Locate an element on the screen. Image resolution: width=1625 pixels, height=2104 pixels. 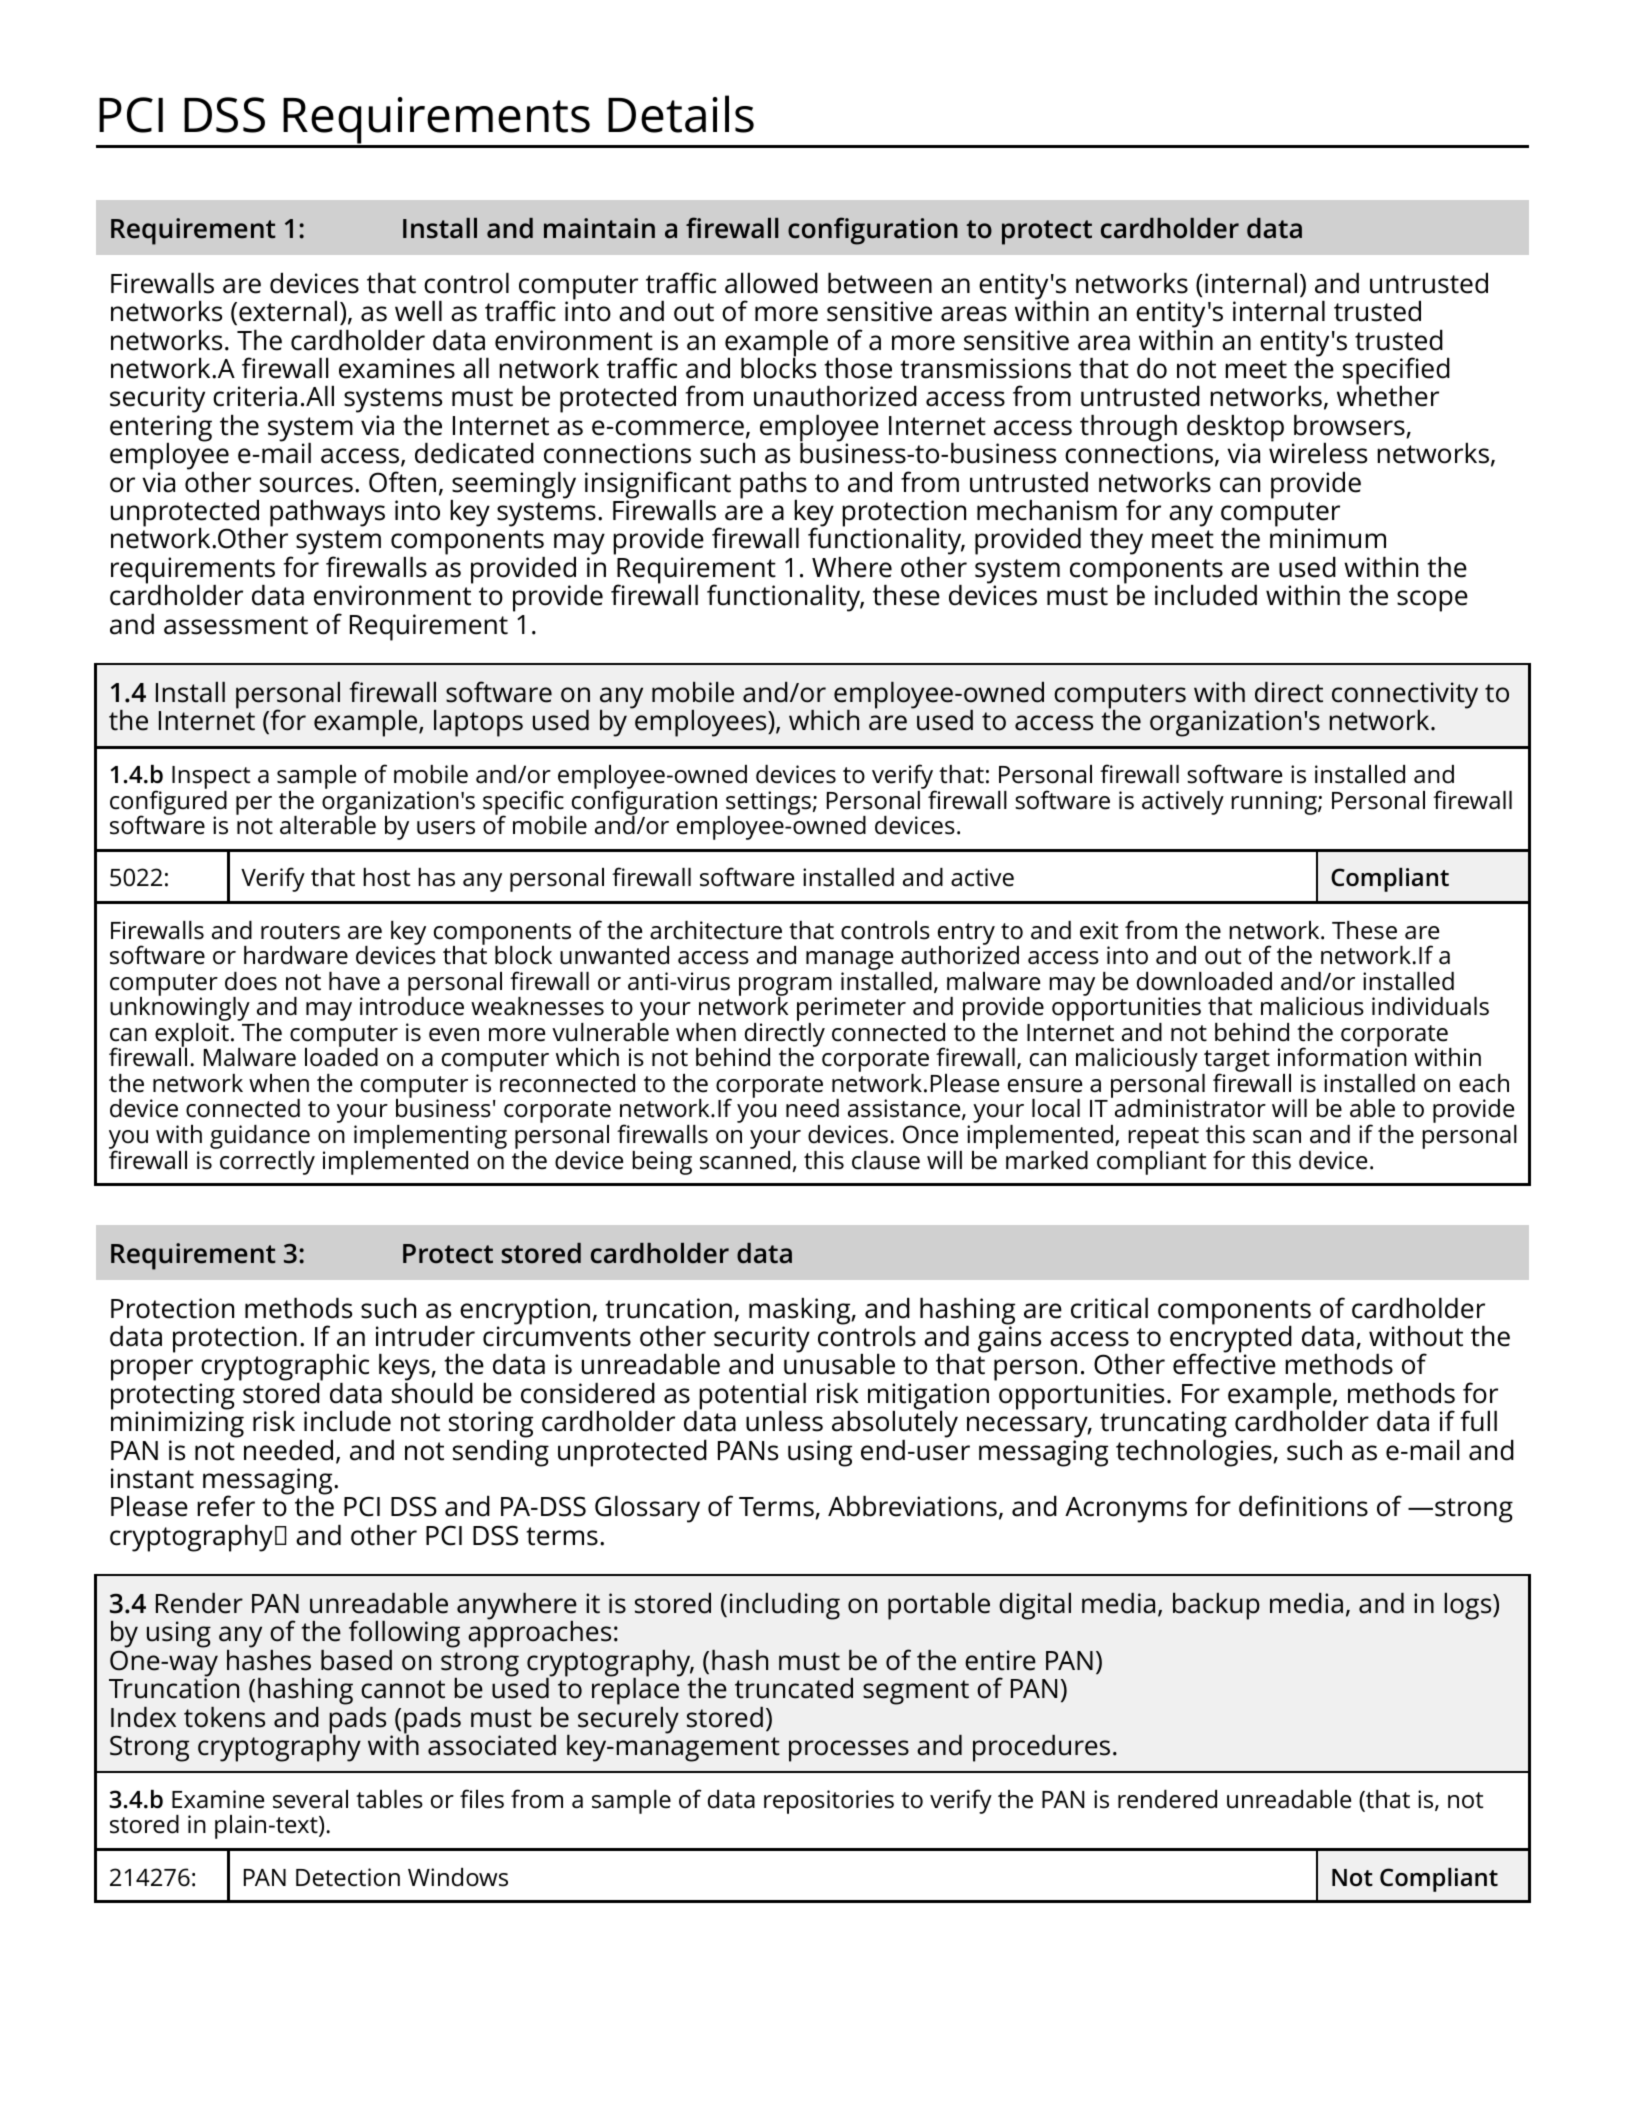
program is located at coordinates (785, 987).
